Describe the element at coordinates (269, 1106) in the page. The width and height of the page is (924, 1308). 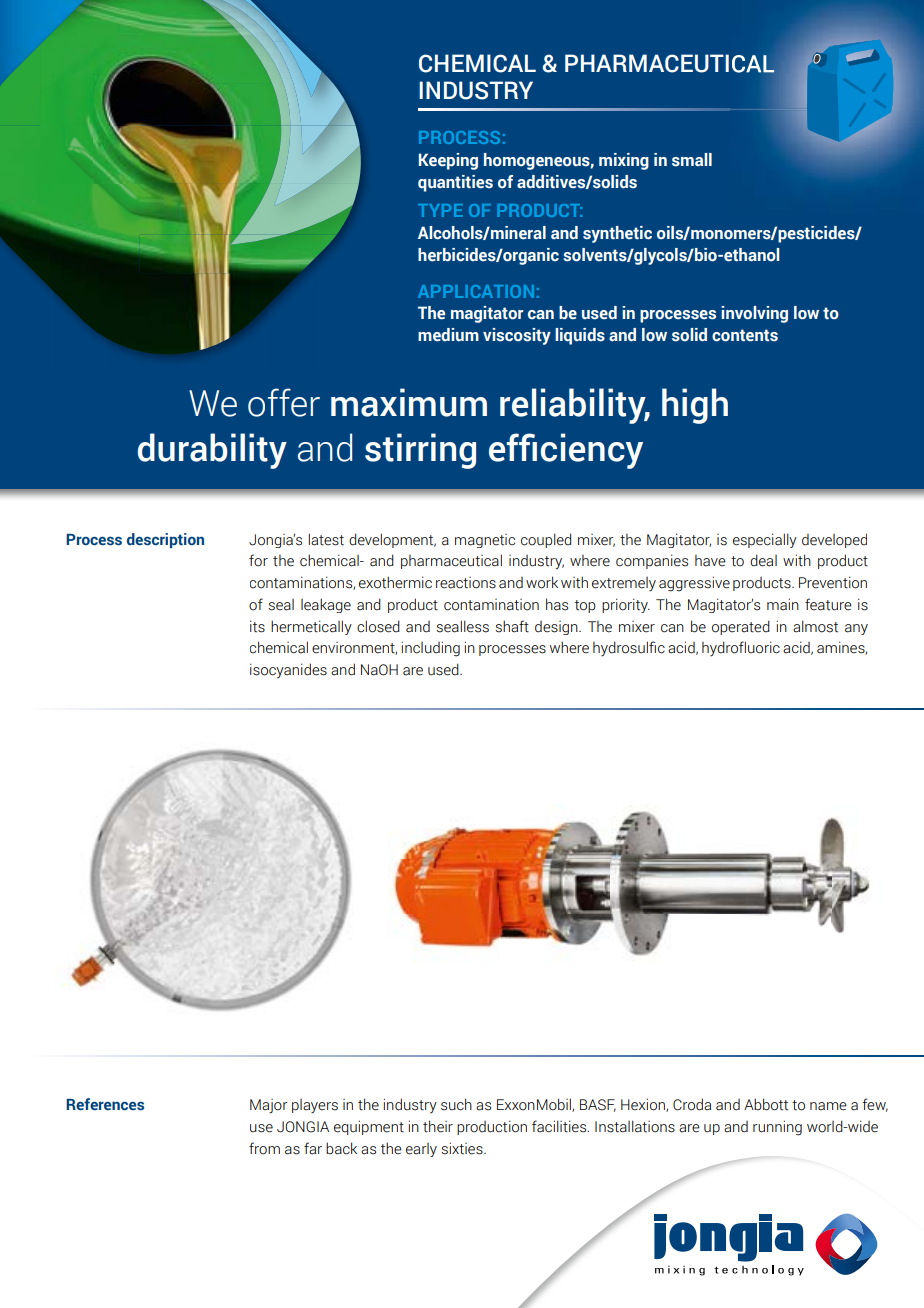
I see `Major` at that location.
